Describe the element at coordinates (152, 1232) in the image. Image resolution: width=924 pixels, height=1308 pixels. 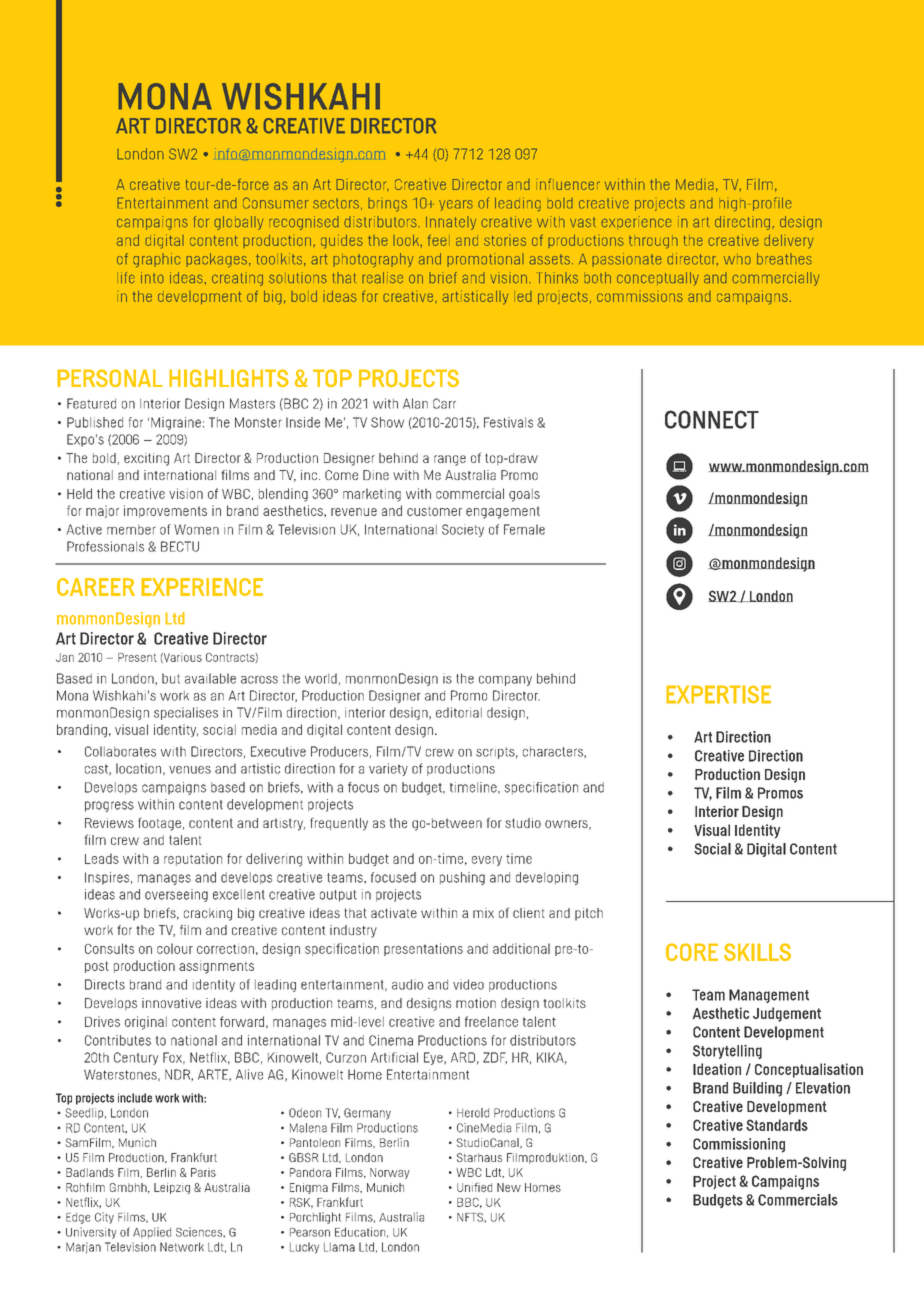
I see `Applied` at that location.
